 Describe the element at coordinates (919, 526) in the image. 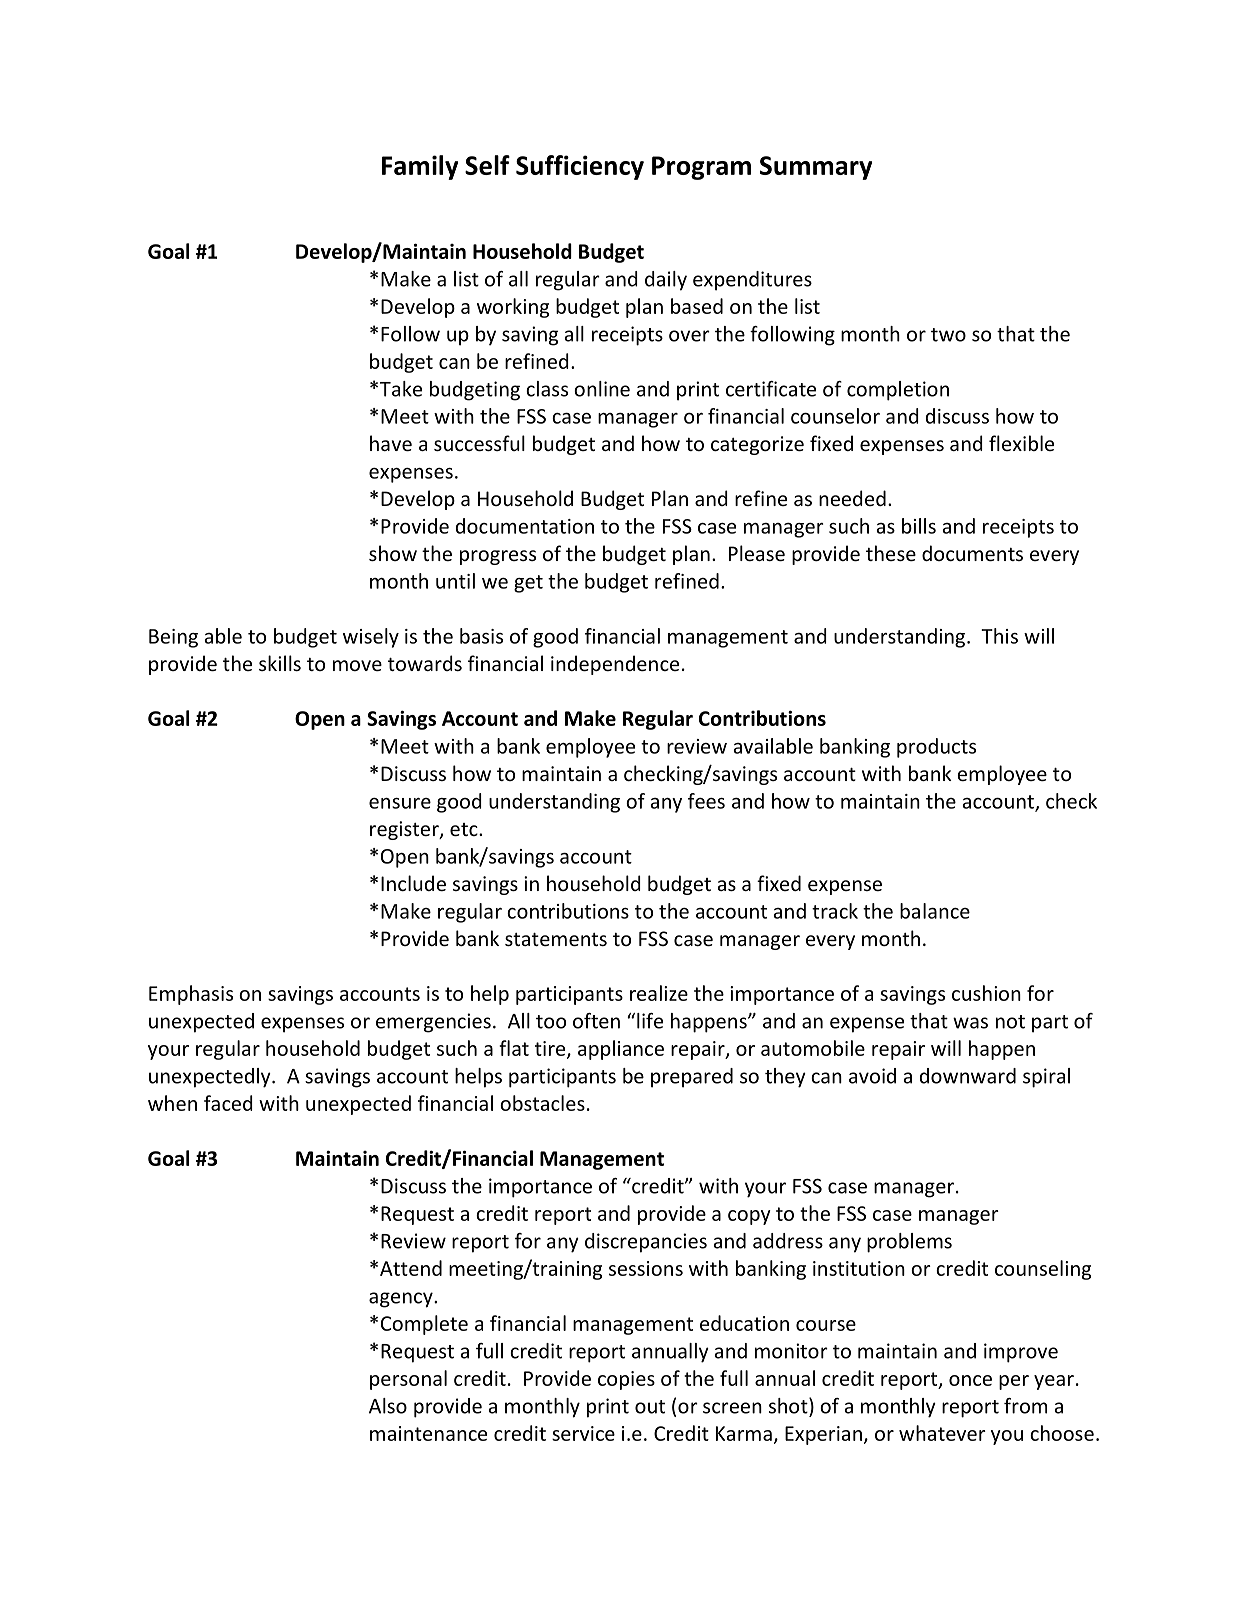

I see `bills` at that location.
